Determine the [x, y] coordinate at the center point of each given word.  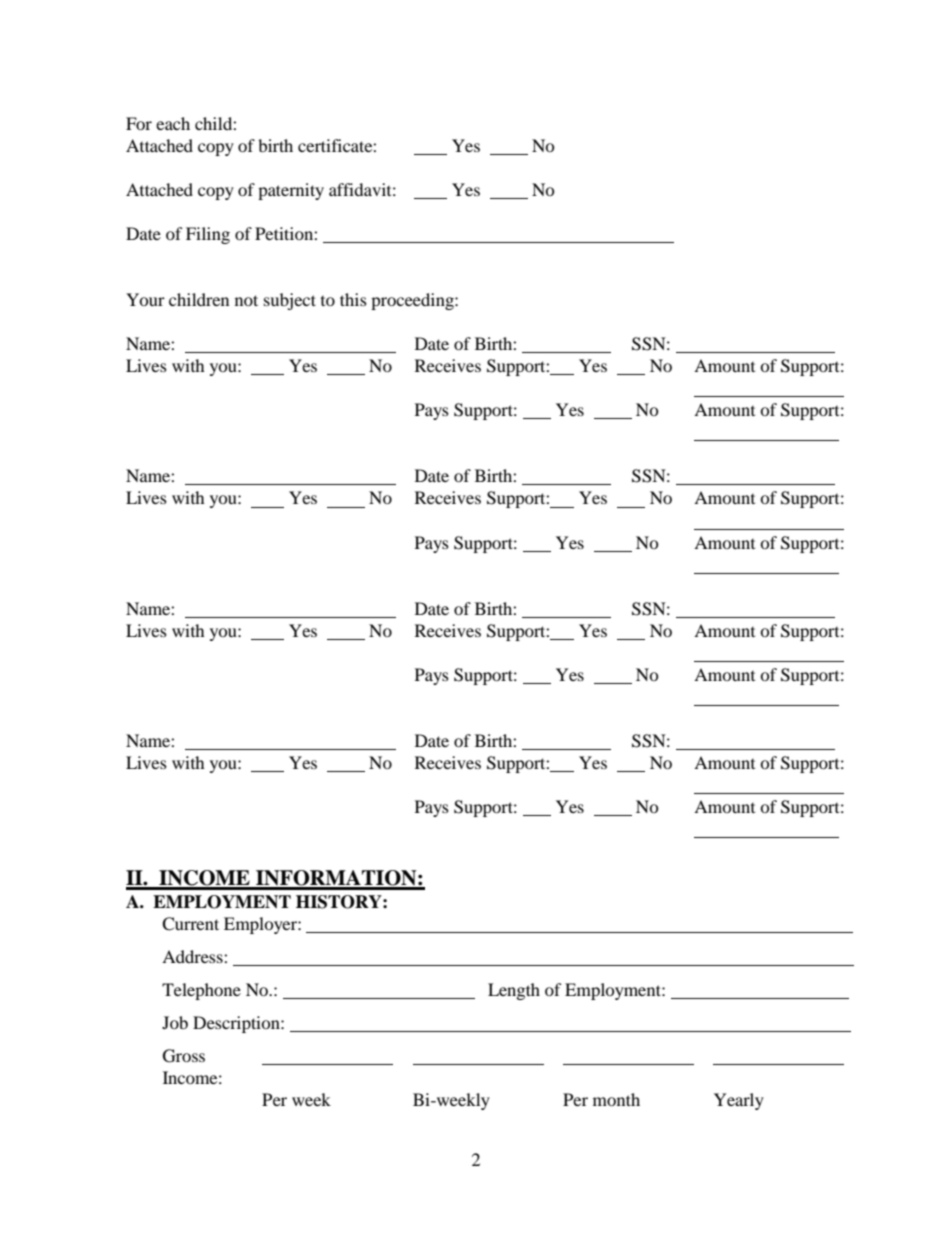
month [616, 1099]
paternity [291, 191]
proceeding [413, 301]
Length [514, 991]
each [173, 123]
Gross [184, 1056]
